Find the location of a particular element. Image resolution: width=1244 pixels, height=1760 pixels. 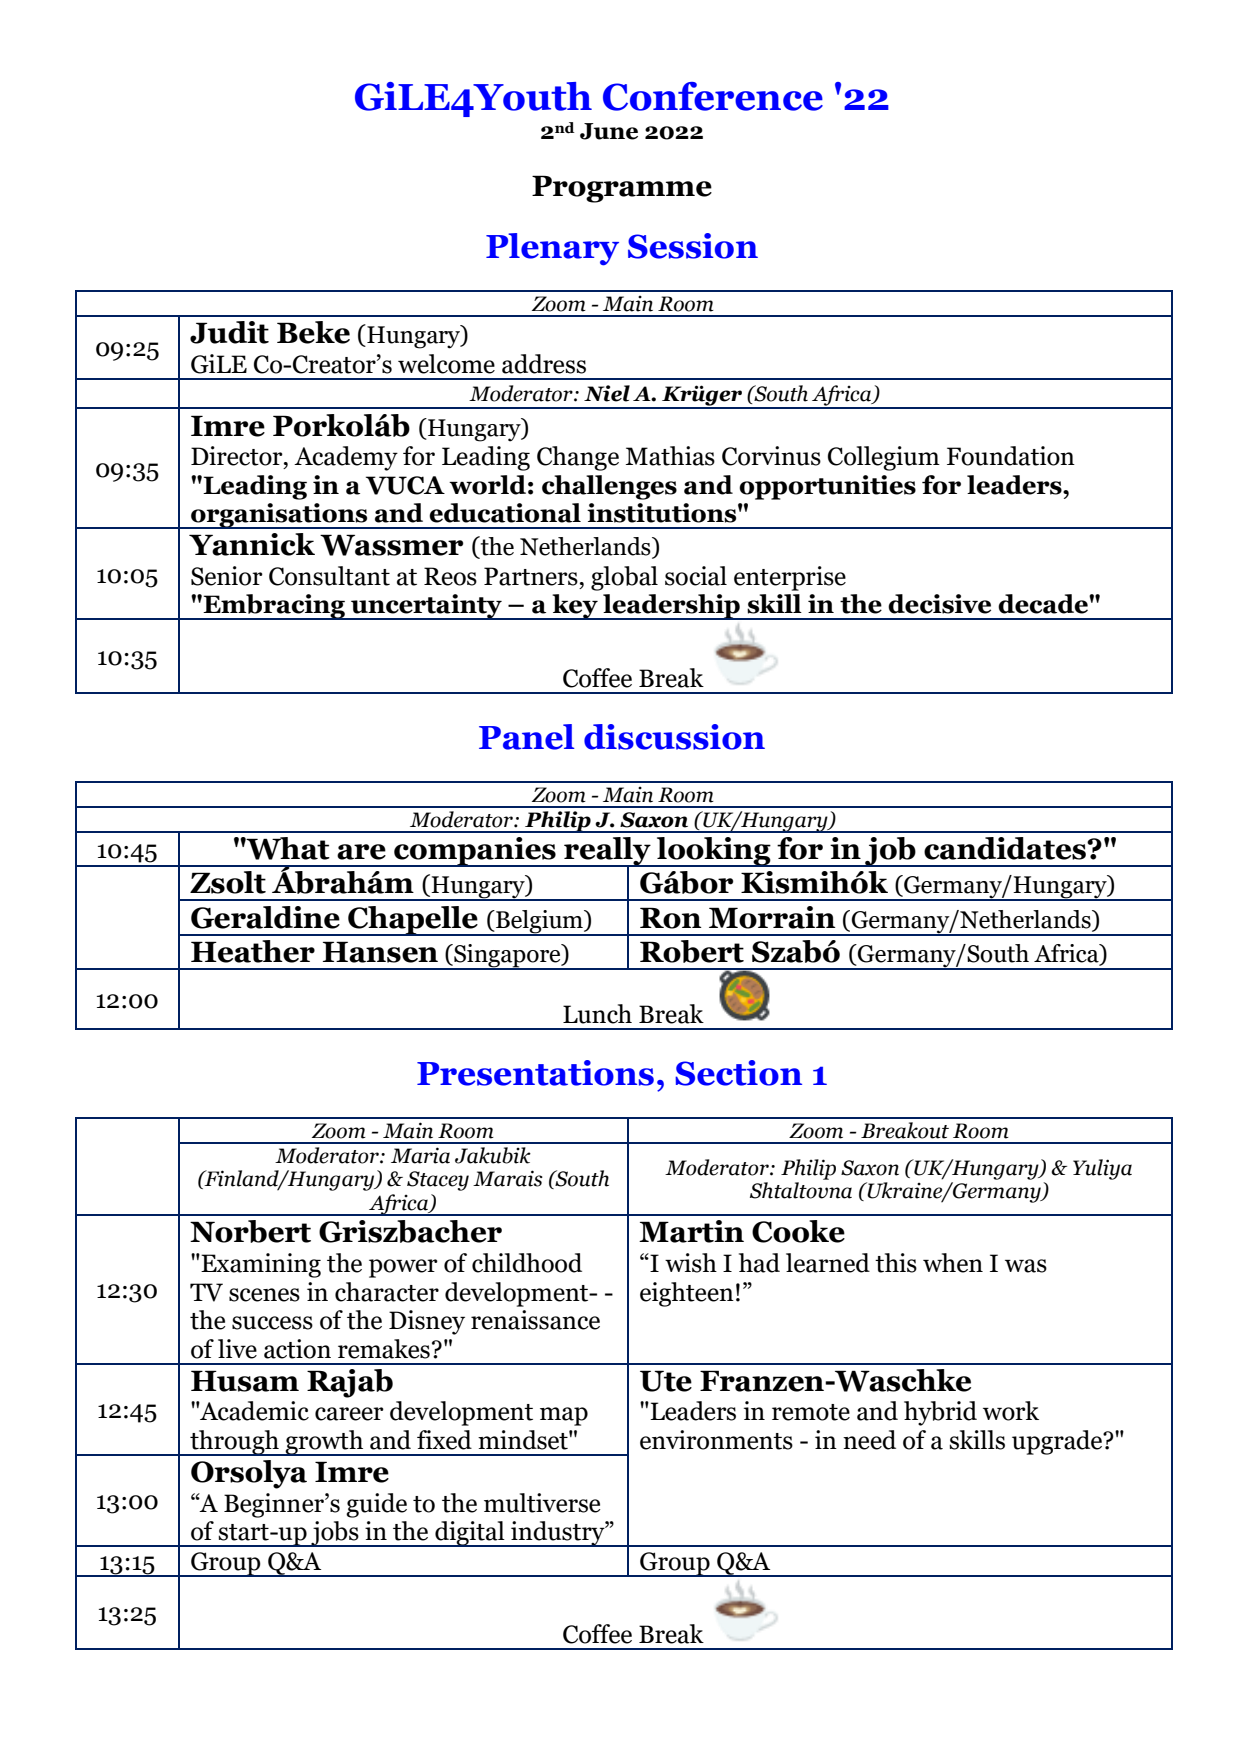

Zsolt is located at coordinates (228, 882).
